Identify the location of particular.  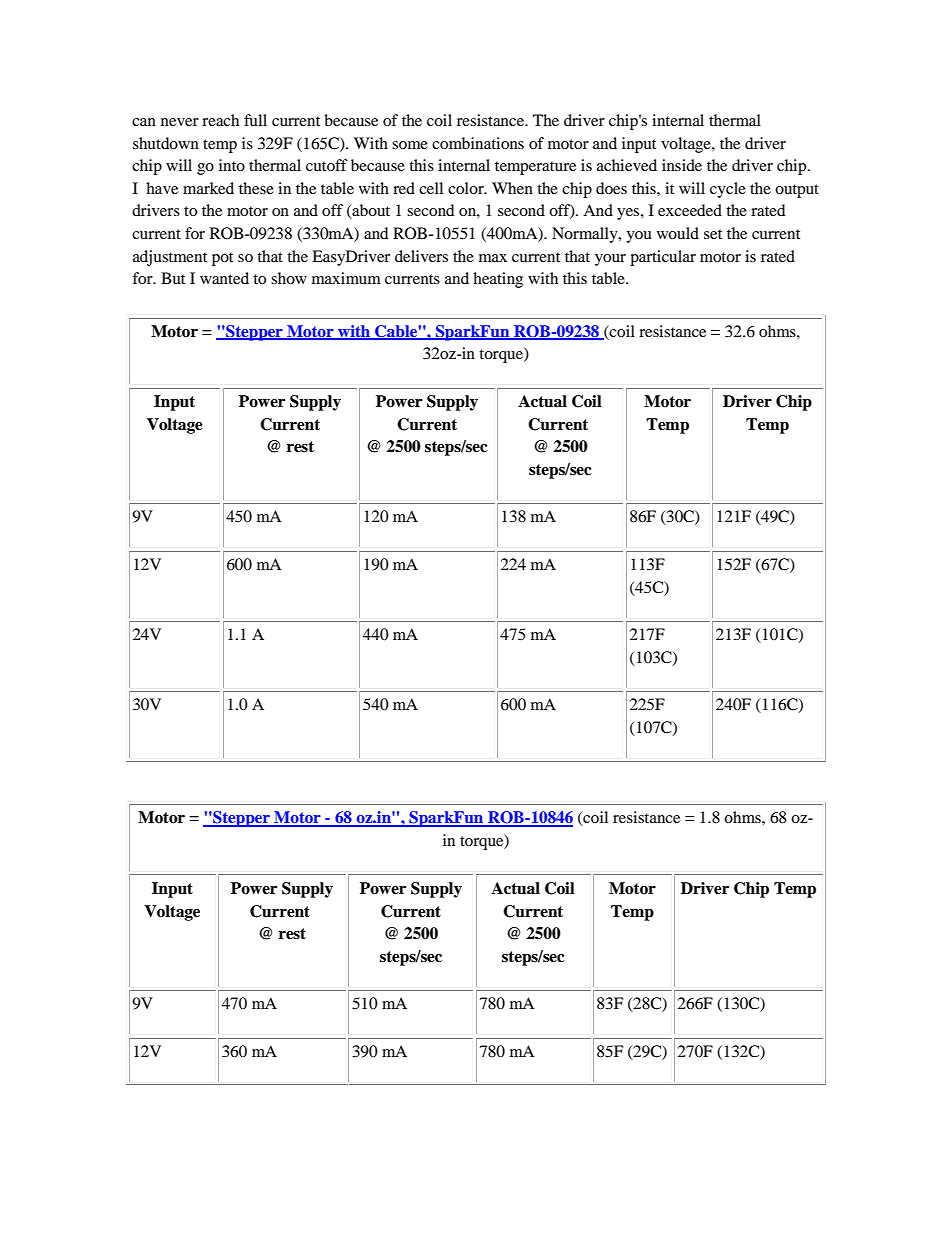
(663, 258).
